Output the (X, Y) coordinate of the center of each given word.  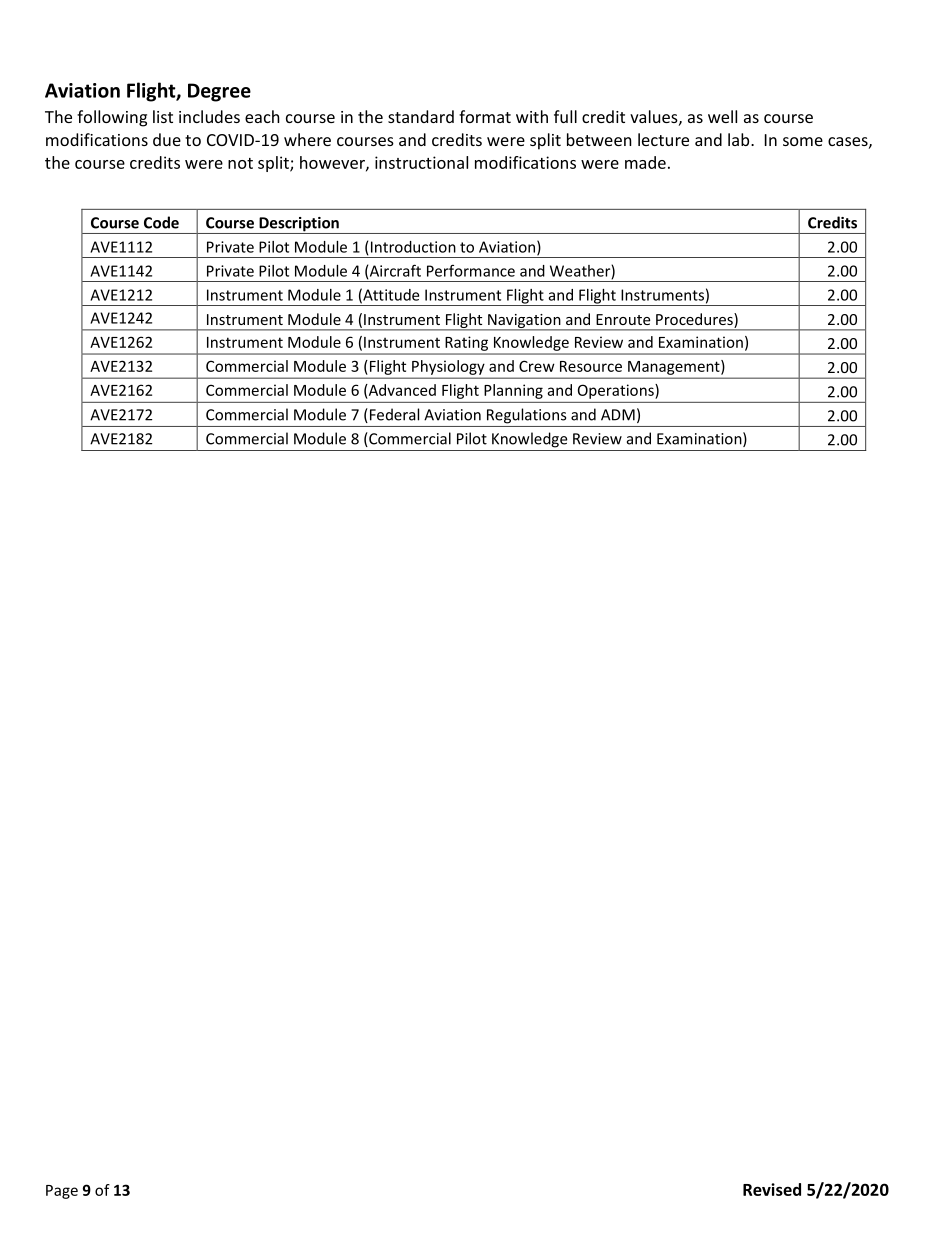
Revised (772, 1189)
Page (62, 1192)
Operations (617, 391)
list (163, 116)
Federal (393, 415)
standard (421, 116)
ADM (618, 415)
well (722, 116)
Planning (513, 391)
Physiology (448, 367)
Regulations (526, 416)
